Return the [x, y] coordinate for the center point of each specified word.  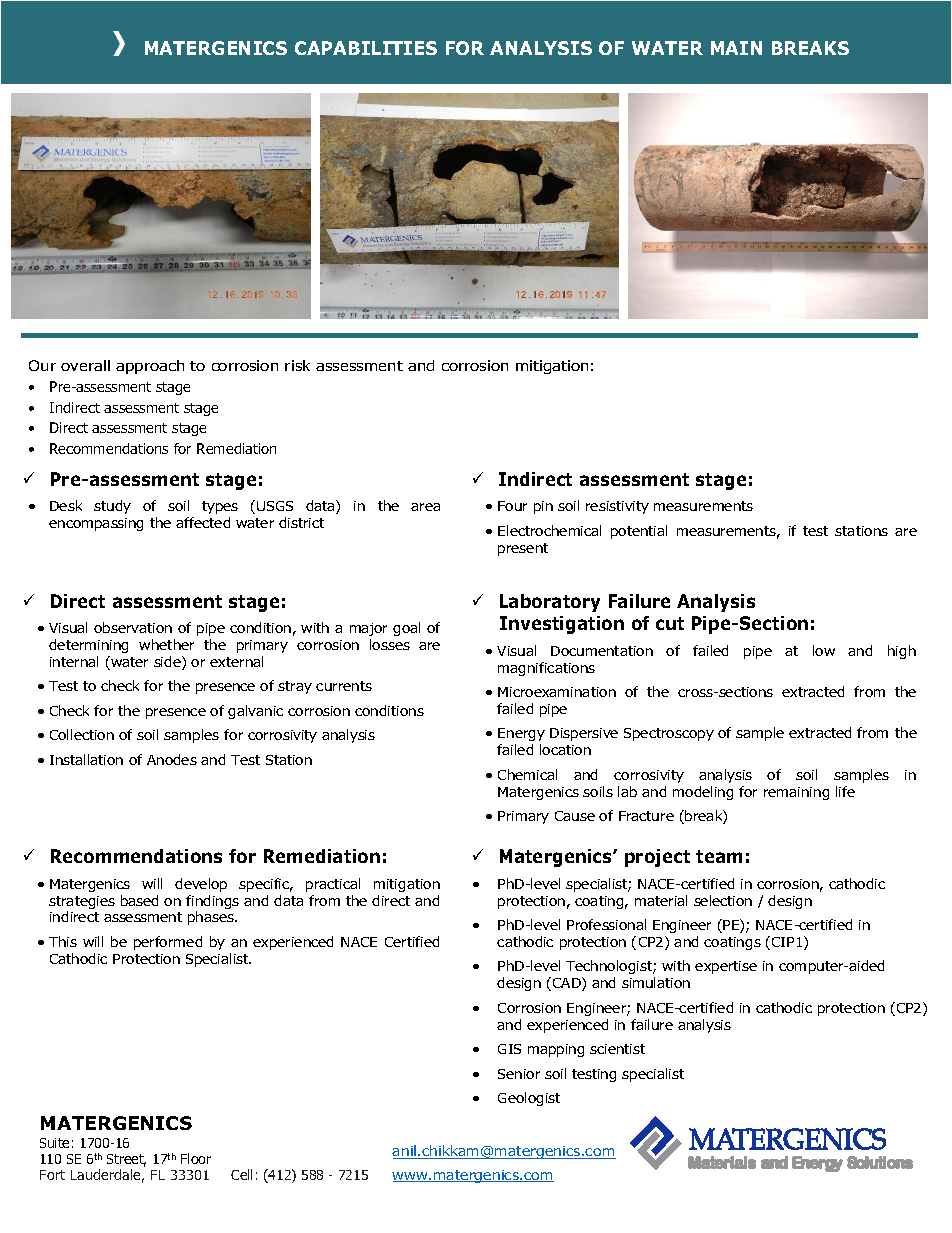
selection [723, 900]
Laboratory [550, 603]
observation [133, 627]
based [139, 900]
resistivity [617, 507]
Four [512, 506]
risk [297, 365]
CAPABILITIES [366, 48]
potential [639, 532]
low [824, 650]
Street [126, 1160]
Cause [575, 816]
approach [150, 367]
